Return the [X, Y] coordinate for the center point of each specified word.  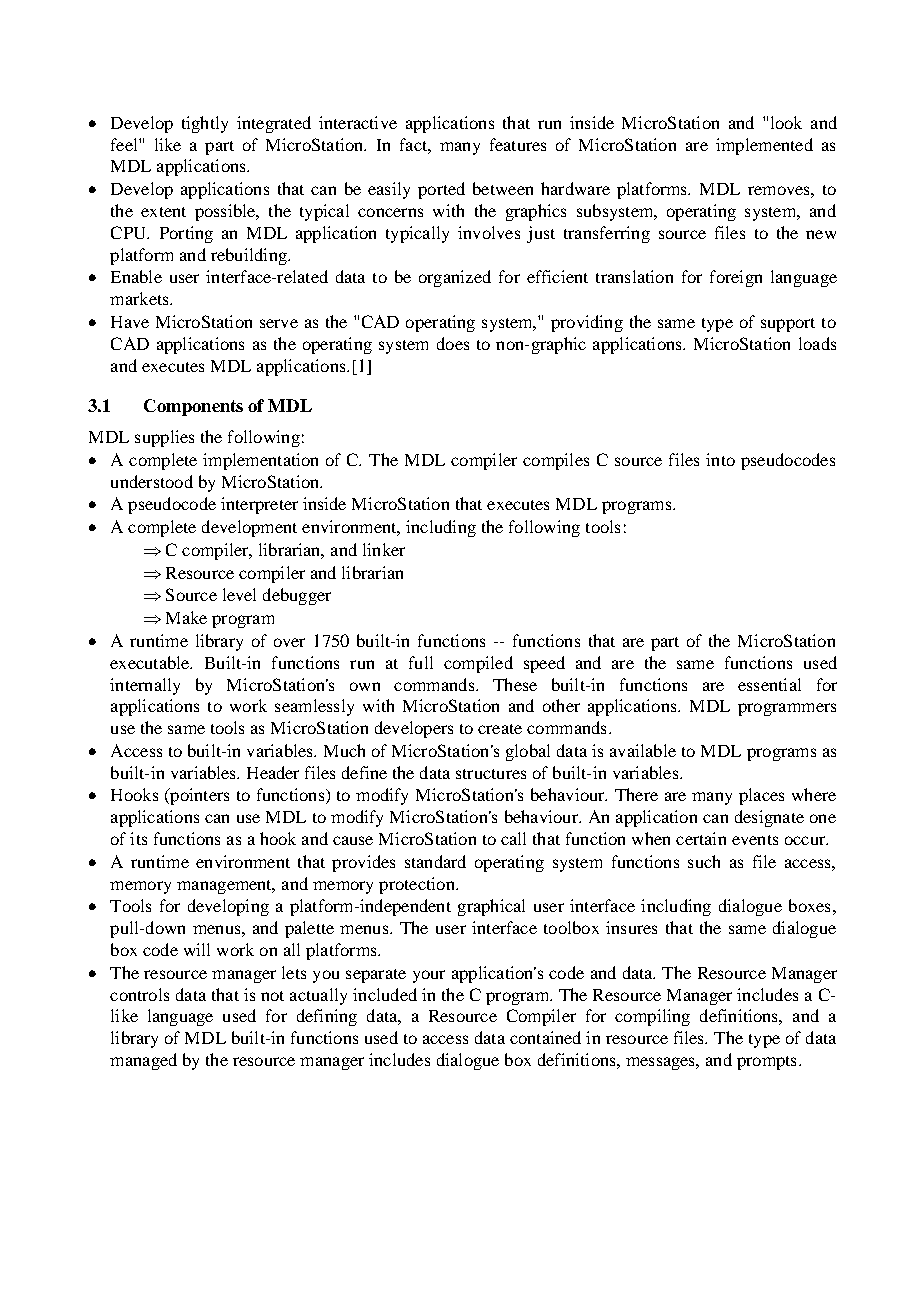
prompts [766, 1063]
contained [545, 1037]
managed [143, 1061]
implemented [764, 146]
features [518, 144]
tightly [205, 124]
